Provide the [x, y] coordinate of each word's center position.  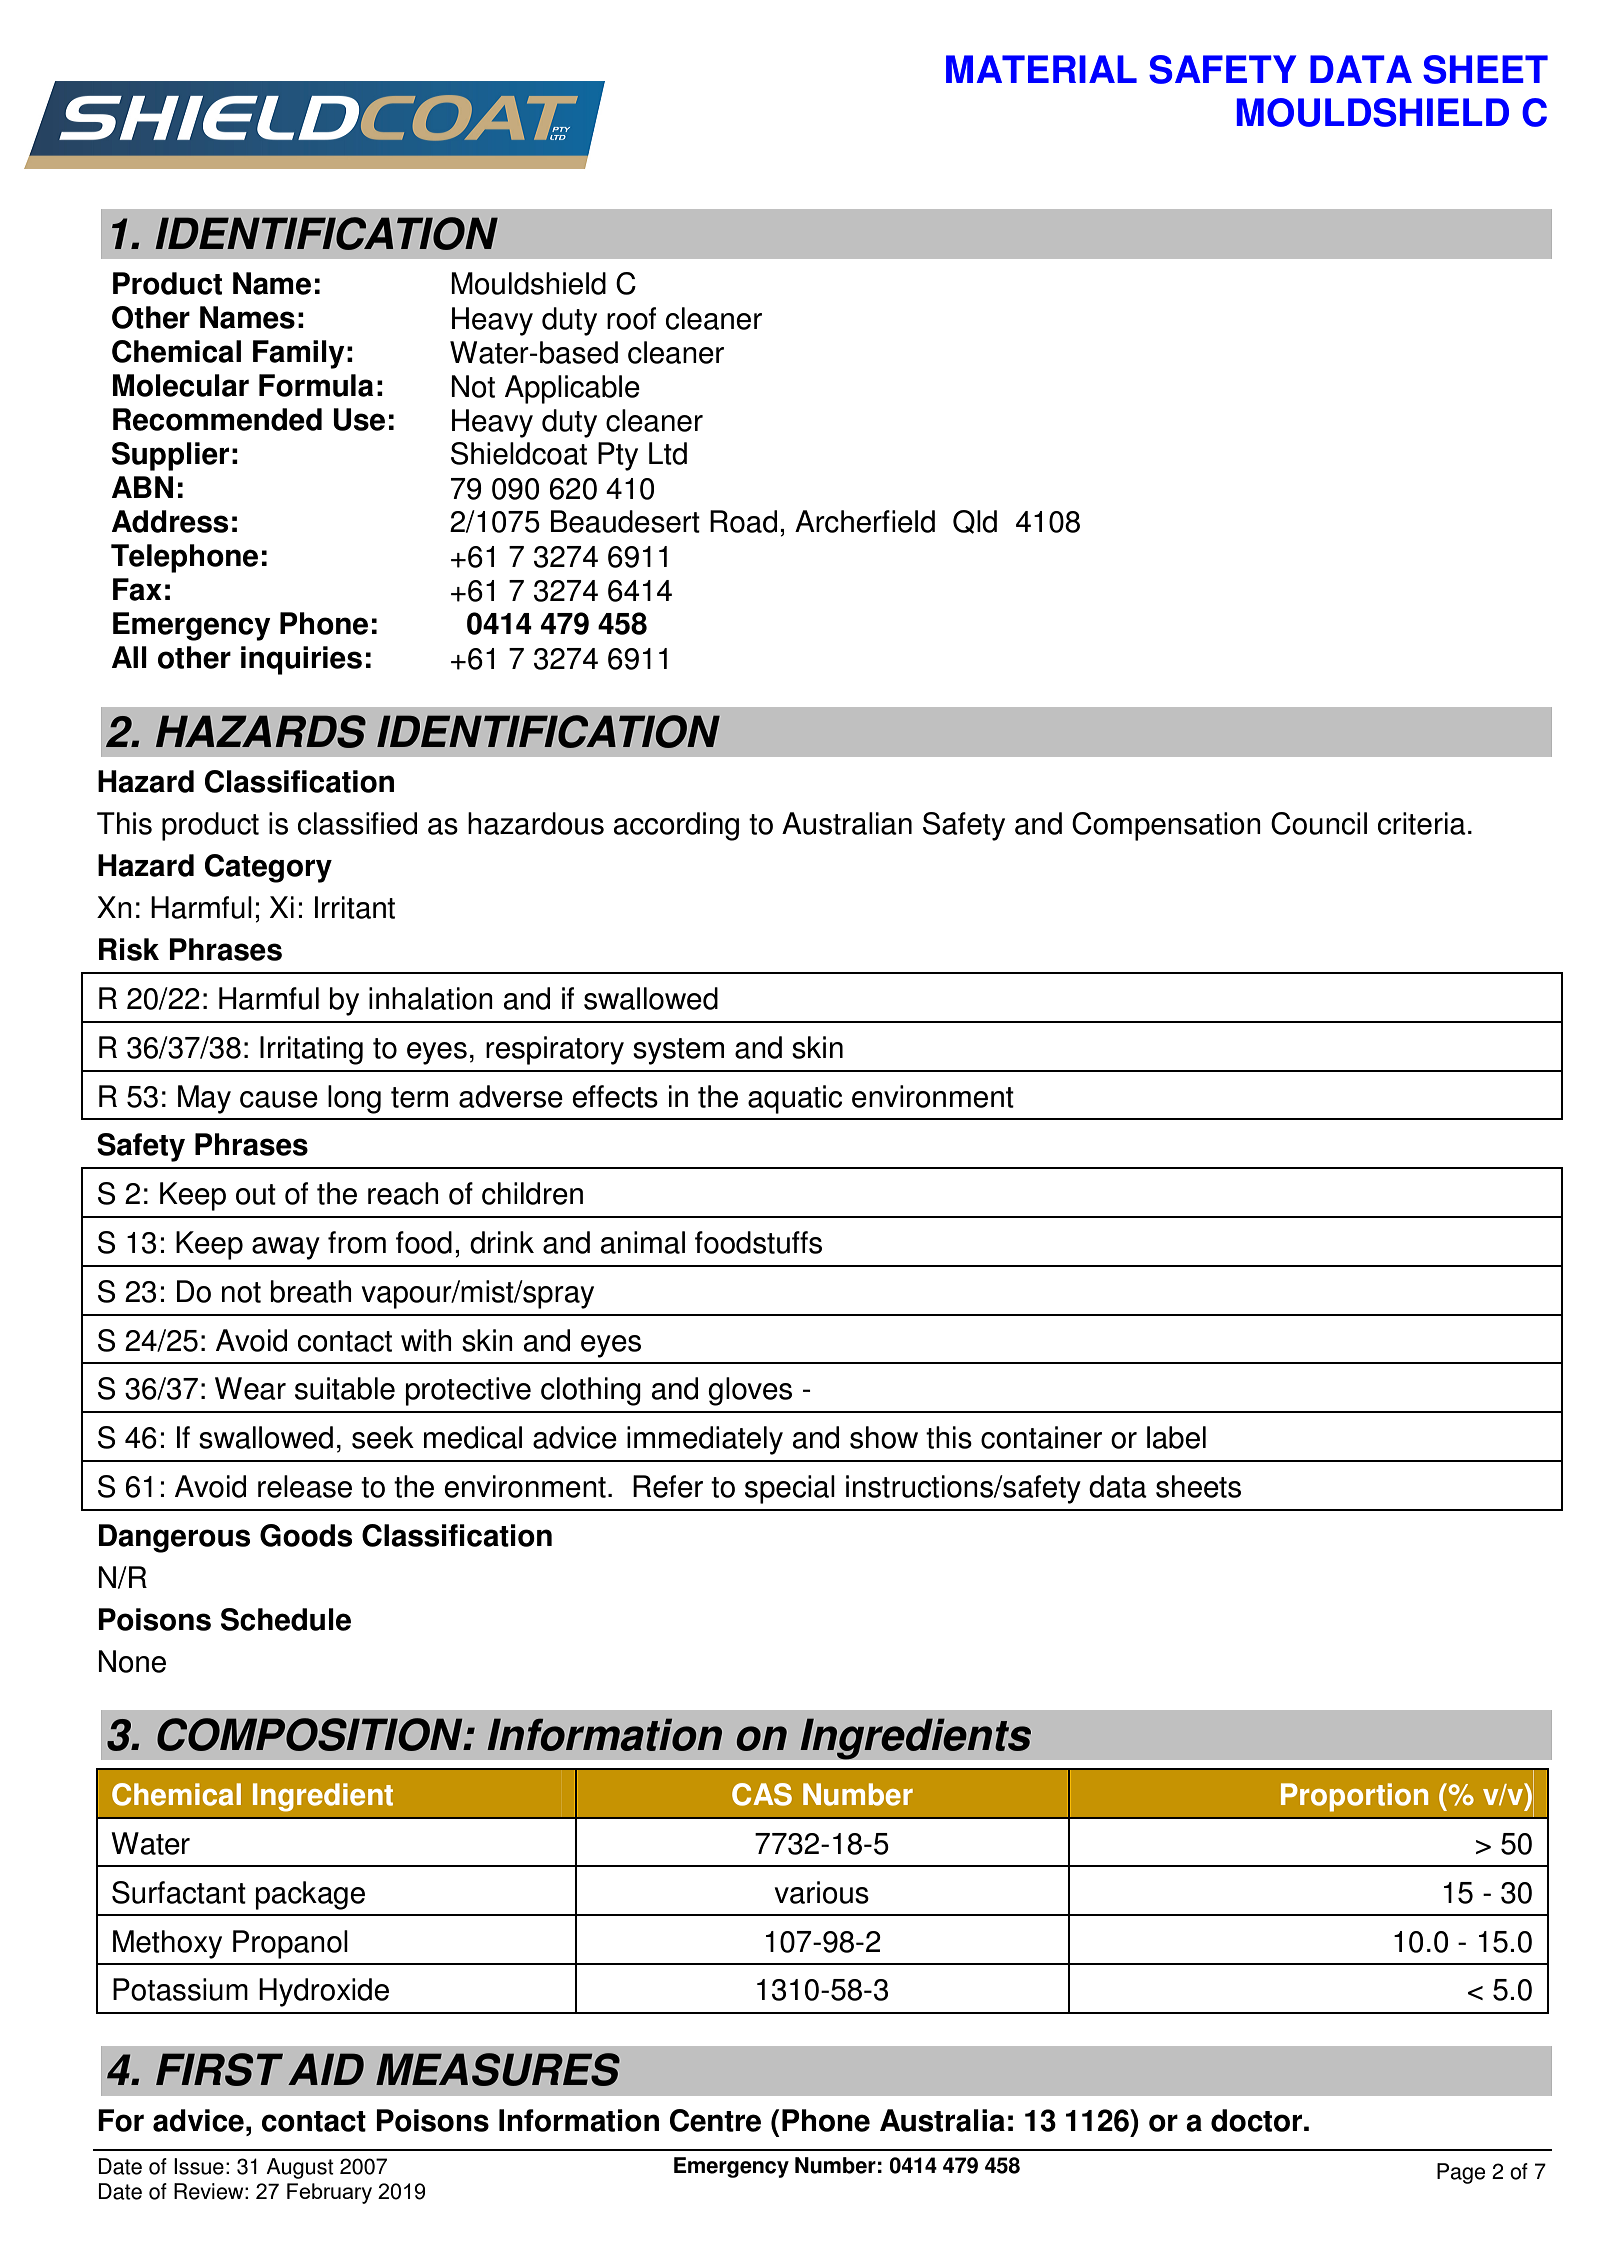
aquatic [795, 1099]
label [1176, 1437]
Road [743, 521]
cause [279, 1099]
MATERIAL [1041, 69]
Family [299, 354]
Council [1319, 823]
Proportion [1354, 1797]
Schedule [286, 1619]
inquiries [301, 660]
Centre [715, 2120]
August [300, 2168]
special [790, 1489]
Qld [975, 522]
